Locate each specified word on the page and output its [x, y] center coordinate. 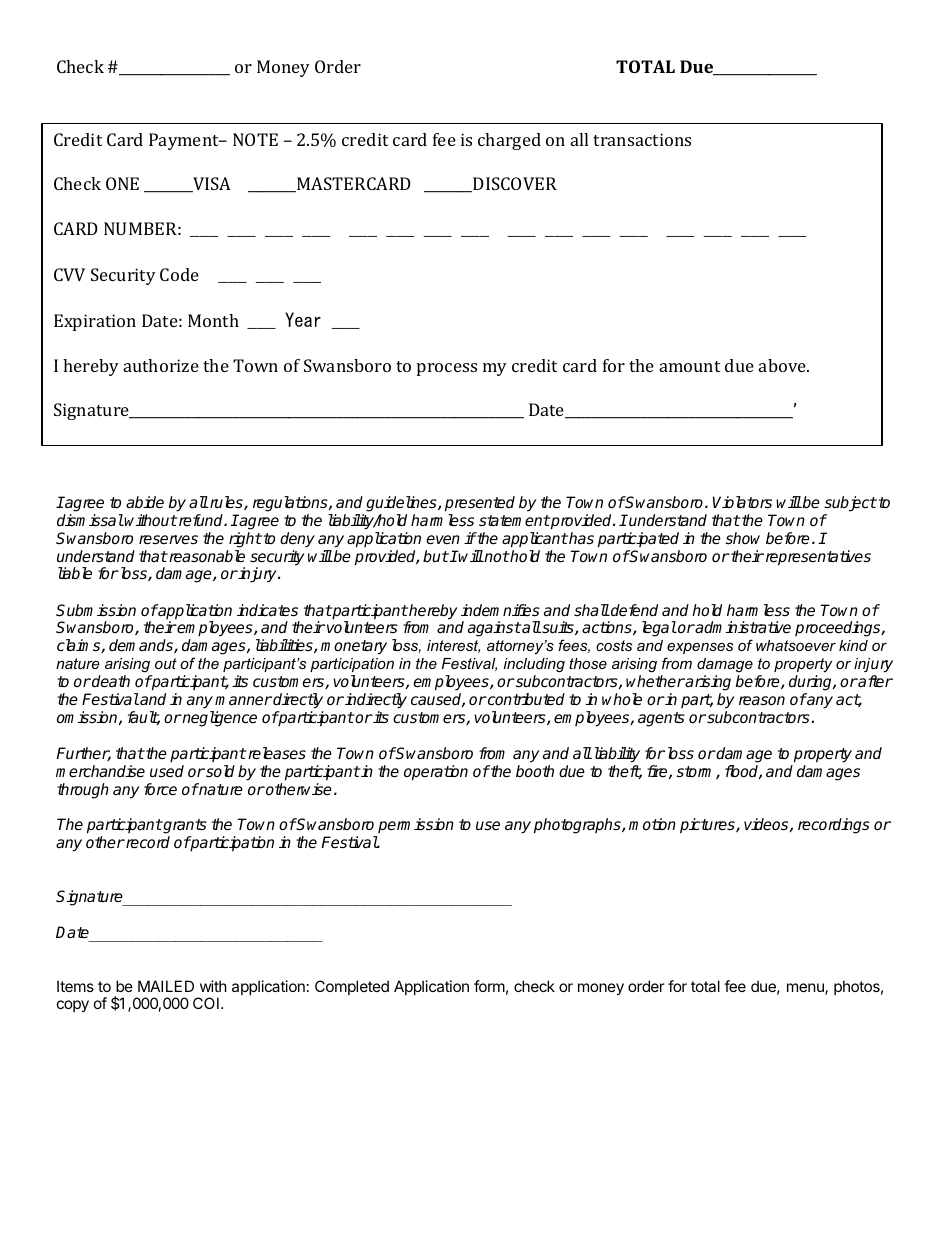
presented [480, 504]
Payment [185, 141]
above [783, 365]
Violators [742, 502]
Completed [352, 987]
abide [145, 502]
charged [509, 141]
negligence [219, 719]
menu [806, 989]
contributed [525, 699]
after [875, 681]
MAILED [166, 986]
